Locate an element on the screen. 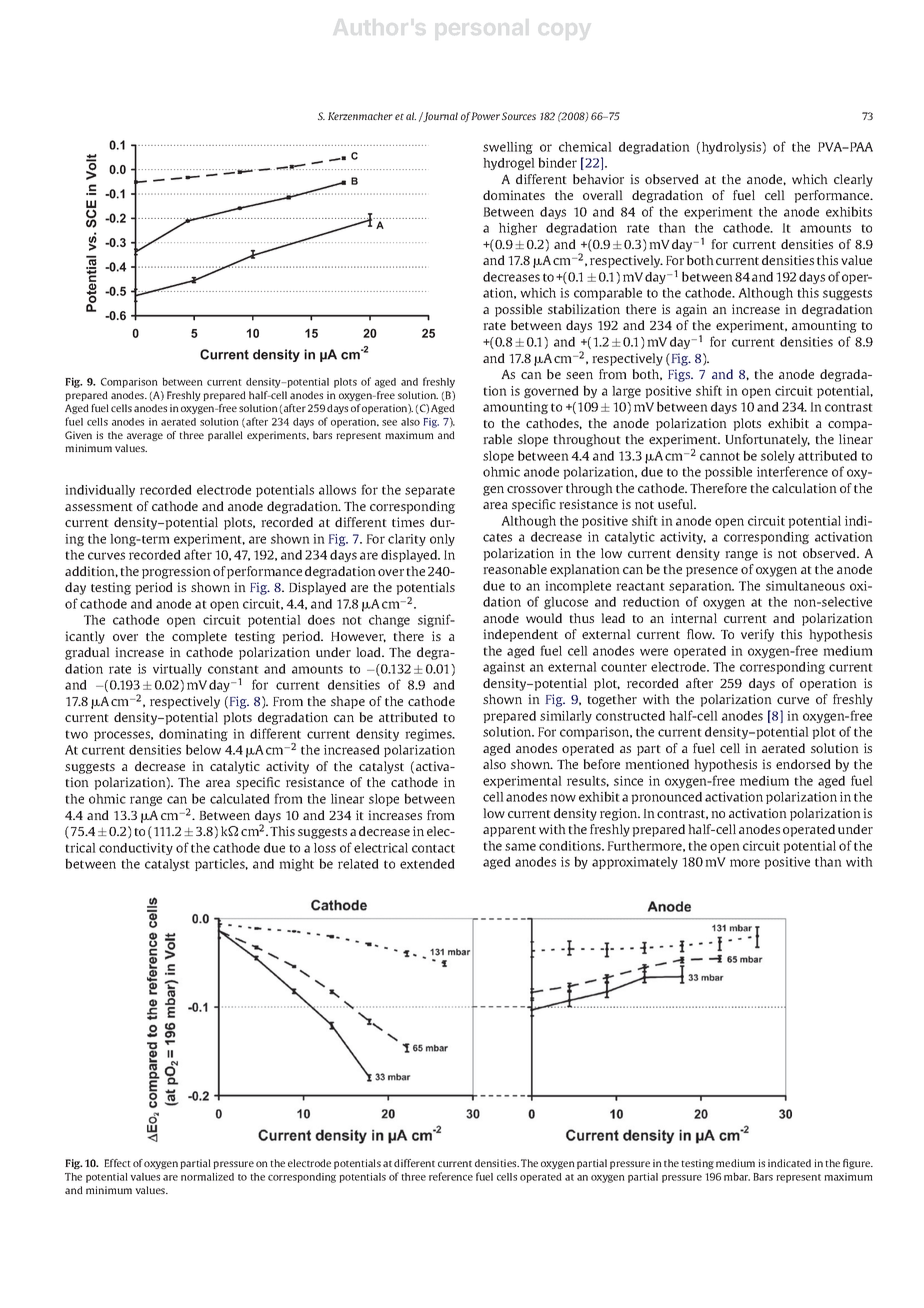 The height and width of the screenshot is (1308, 924). Power is located at coordinates (485, 116).
